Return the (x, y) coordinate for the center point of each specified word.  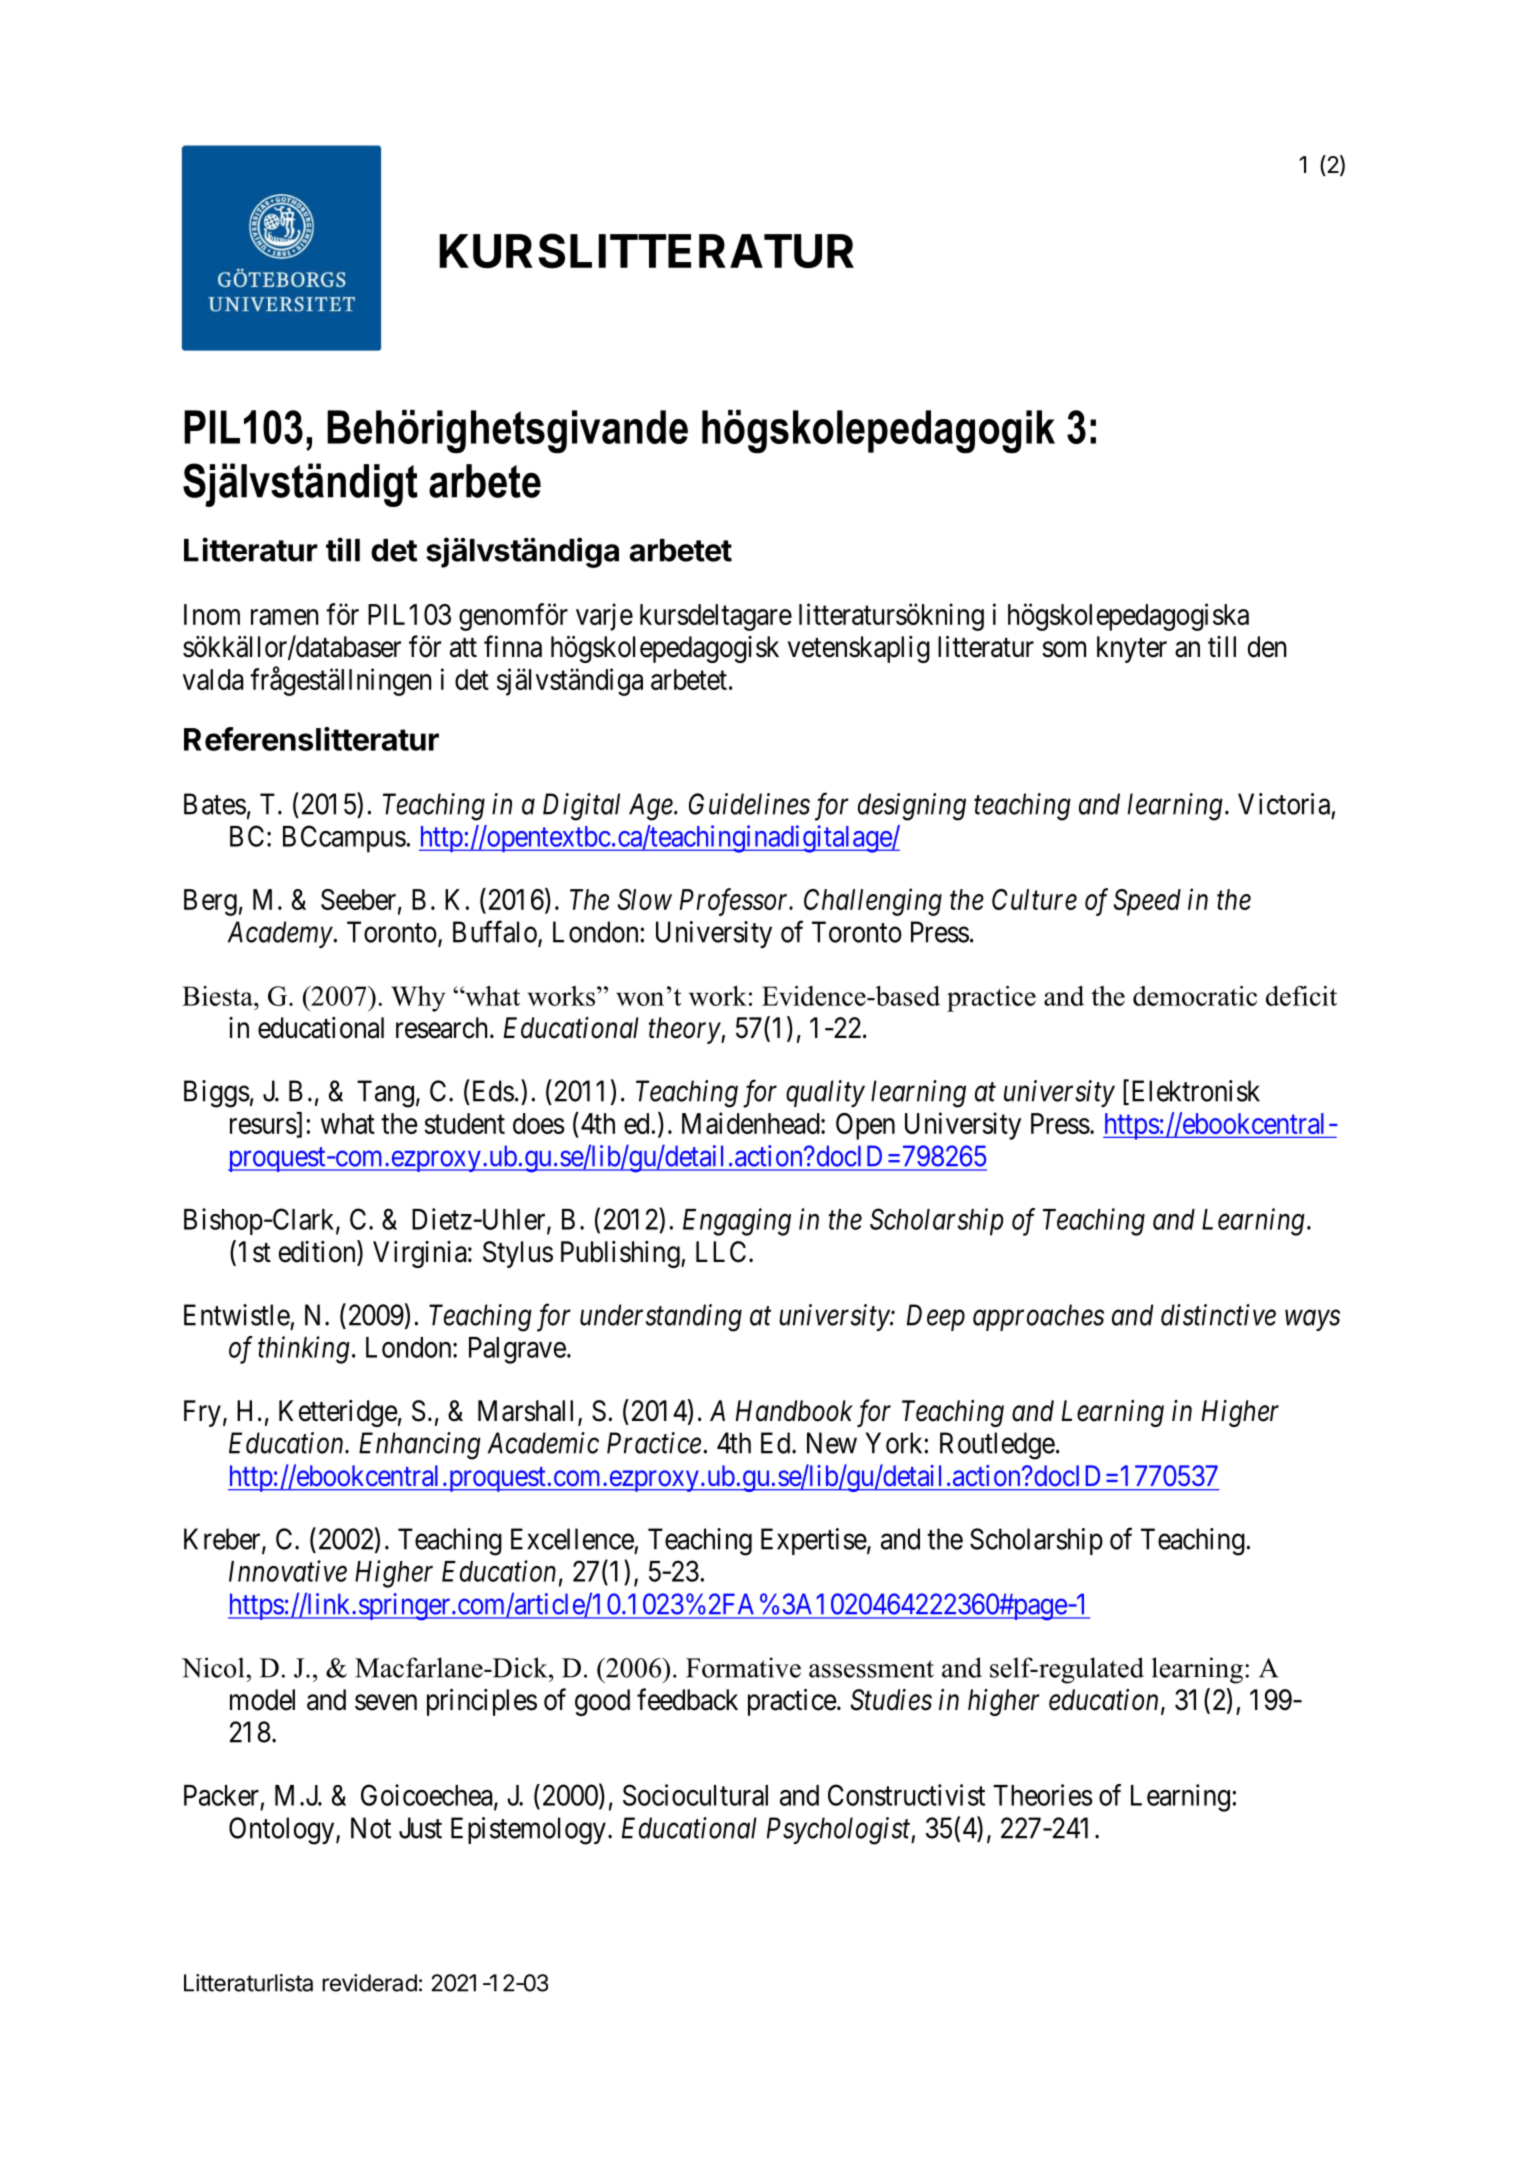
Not (371, 1828)
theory (685, 1030)
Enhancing (420, 1446)
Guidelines (749, 804)
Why (418, 999)
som (1064, 650)
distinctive (1218, 1315)
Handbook (794, 1411)
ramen (284, 617)
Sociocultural (695, 1795)
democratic (1195, 996)
